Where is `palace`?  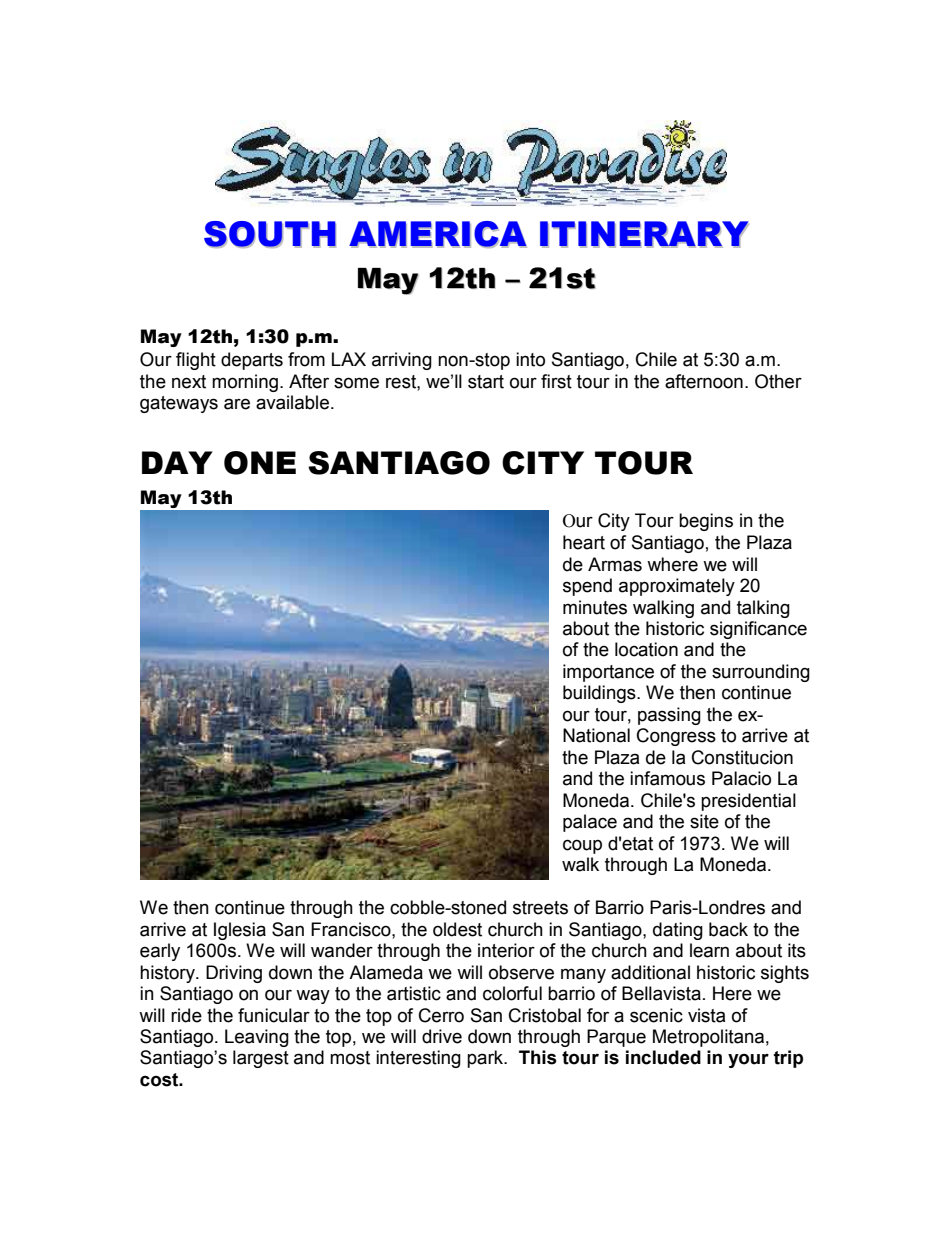
palace is located at coordinates (590, 823).
